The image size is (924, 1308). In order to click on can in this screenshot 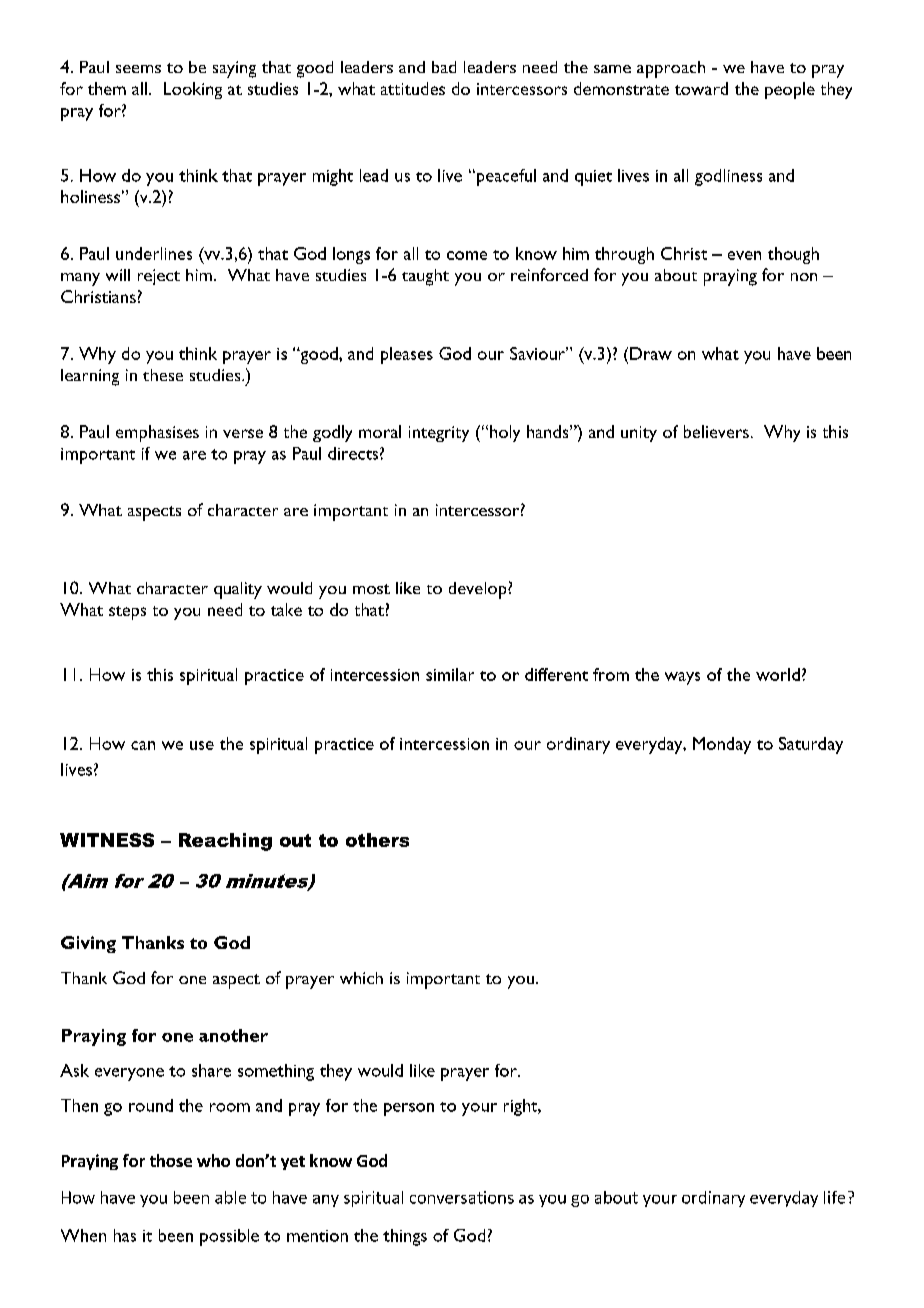, I will do `click(143, 745)`.
